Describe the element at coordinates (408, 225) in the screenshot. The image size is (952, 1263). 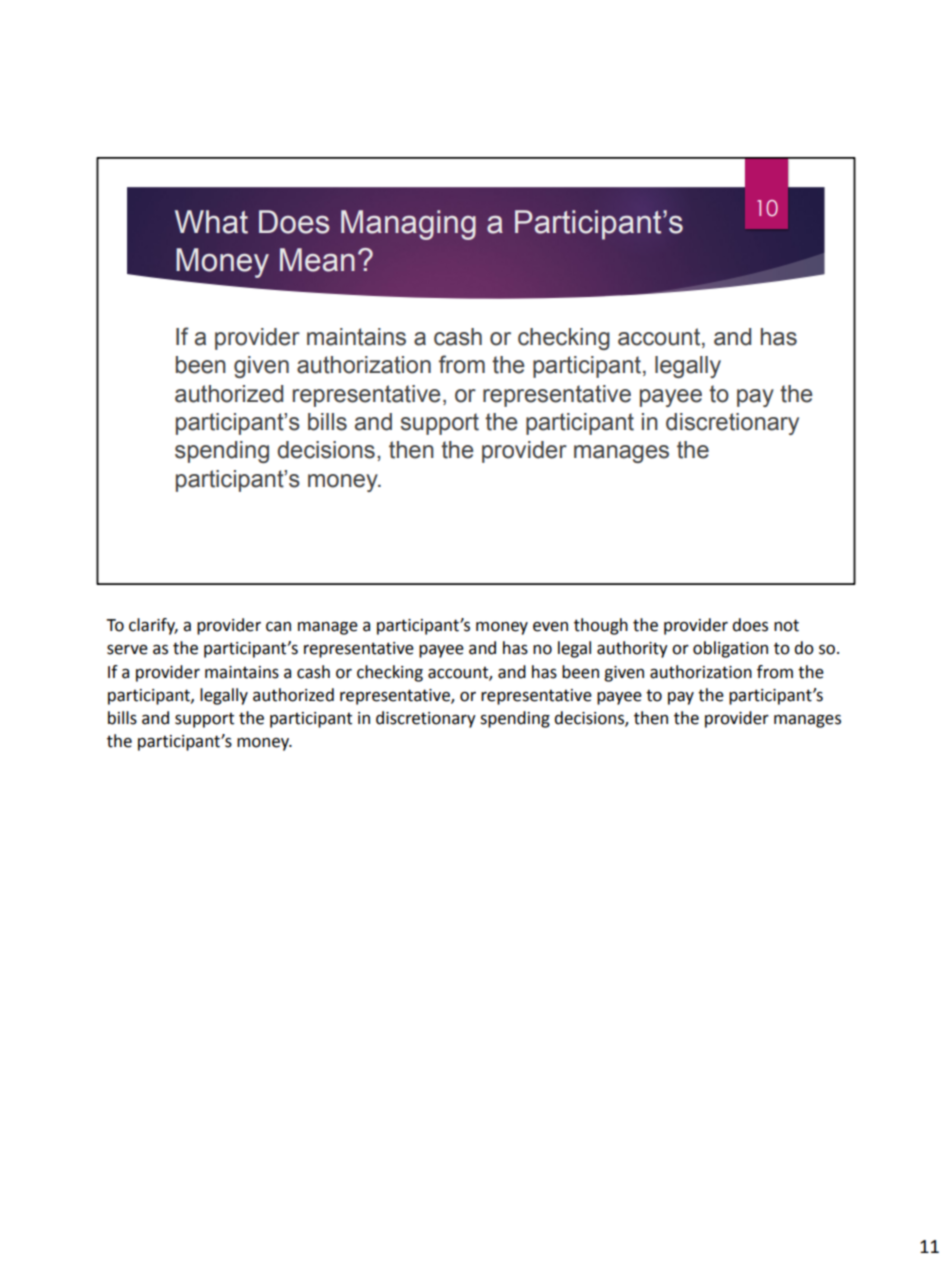
I see `Managing` at that location.
